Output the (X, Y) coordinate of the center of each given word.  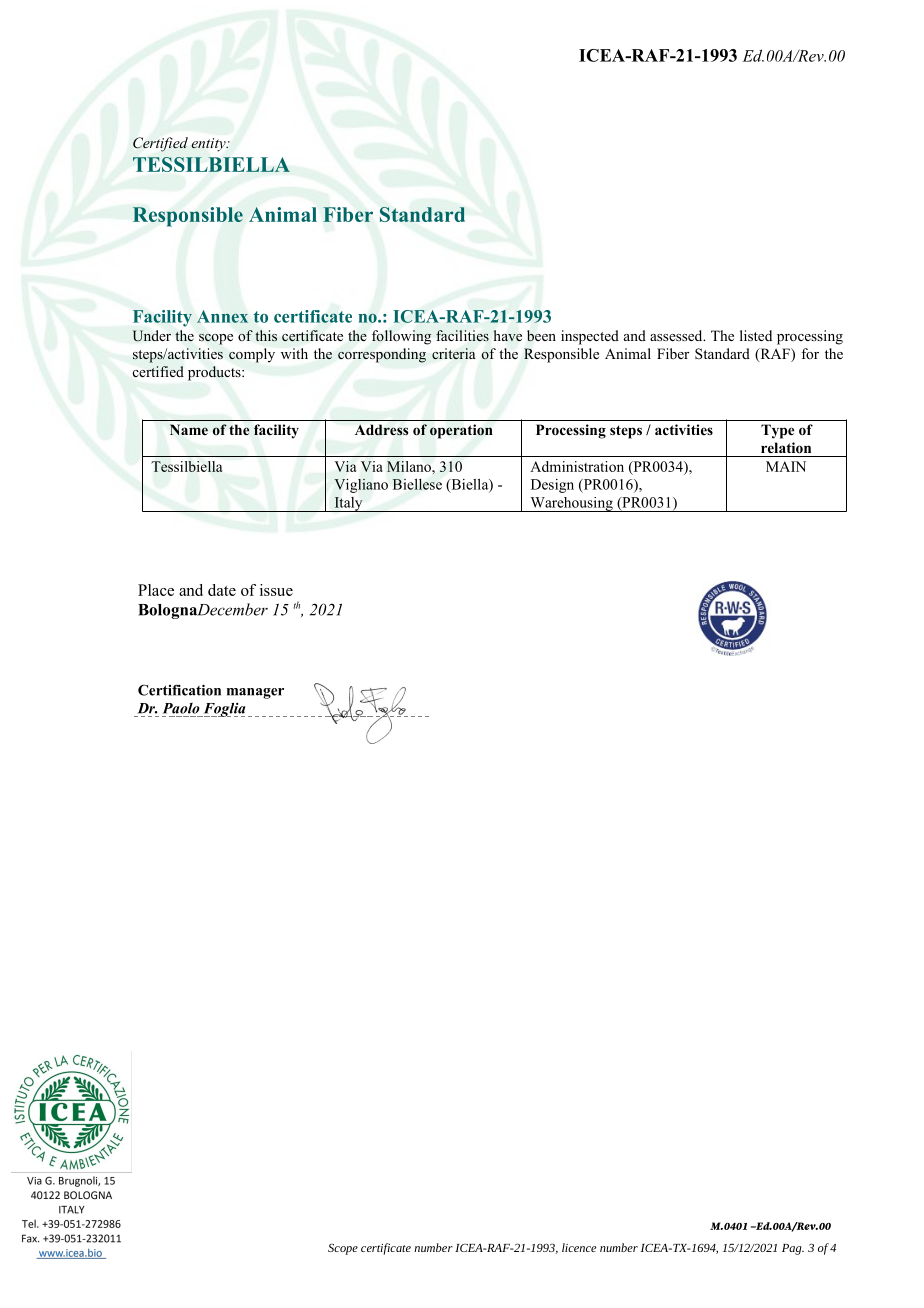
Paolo (181, 708)
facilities (462, 335)
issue (276, 590)
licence (579, 1247)
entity (209, 145)
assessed (677, 335)
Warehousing (571, 504)
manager (255, 693)
